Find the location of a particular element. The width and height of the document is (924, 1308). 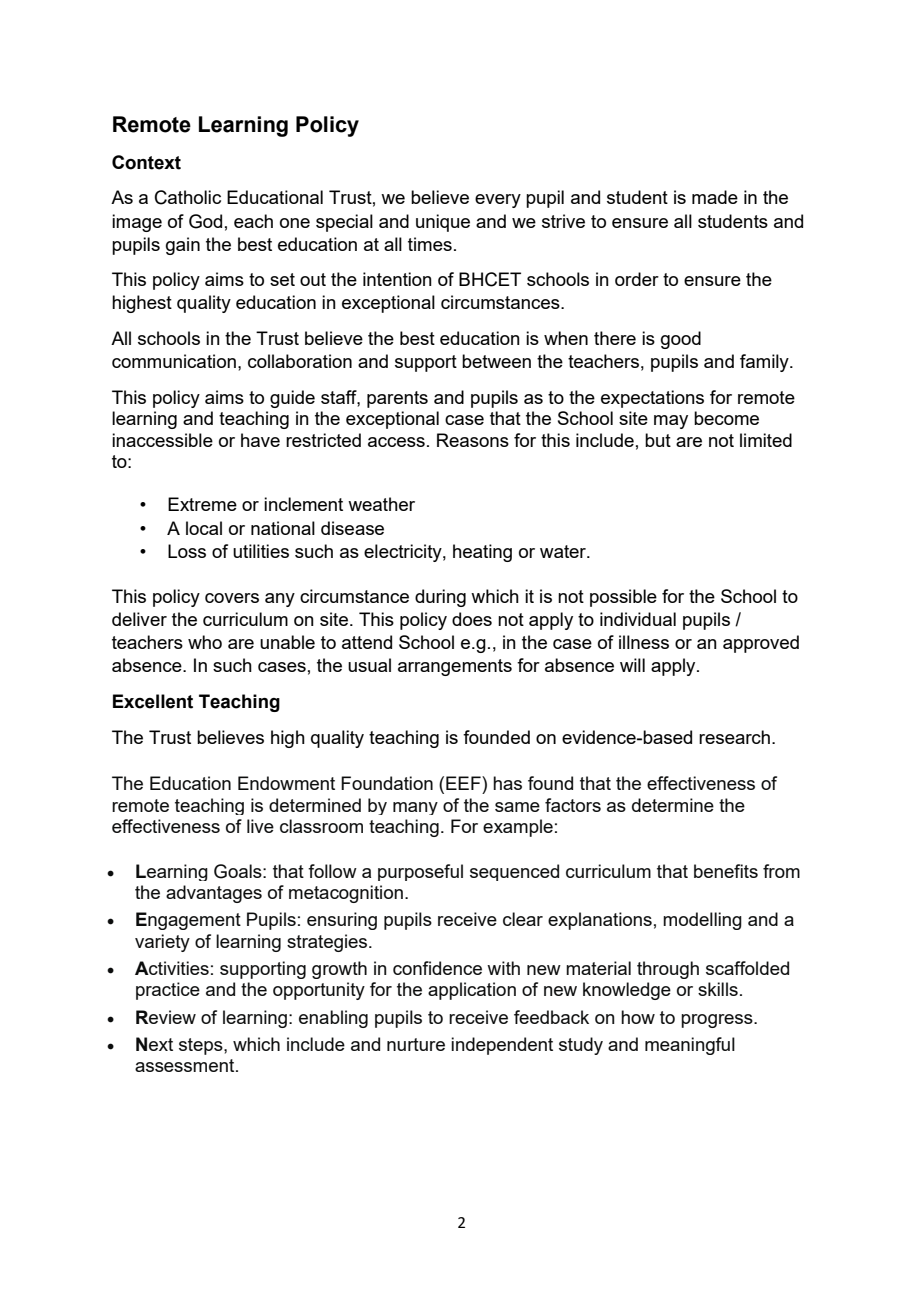

Extreme is located at coordinates (202, 504).
